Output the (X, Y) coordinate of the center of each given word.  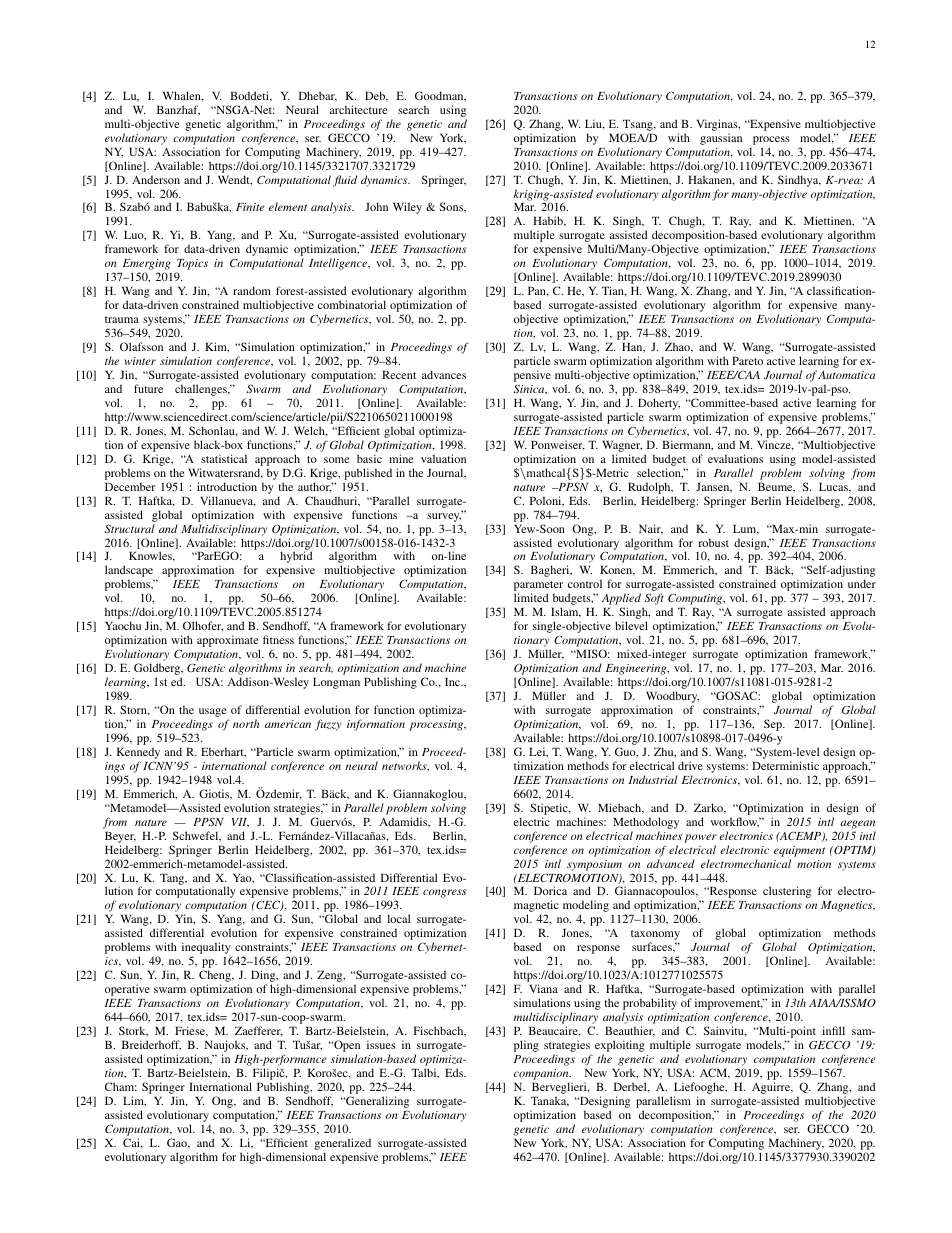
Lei (538, 752)
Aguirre (772, 1089)
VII (240, 822)
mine (401, 458)
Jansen (714, 487)
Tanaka (550, 1101)
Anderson (156, 179)
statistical (224, 458)
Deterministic (785, 765)
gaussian (721, 139)
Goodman (440, 96)
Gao (178, 1143)
